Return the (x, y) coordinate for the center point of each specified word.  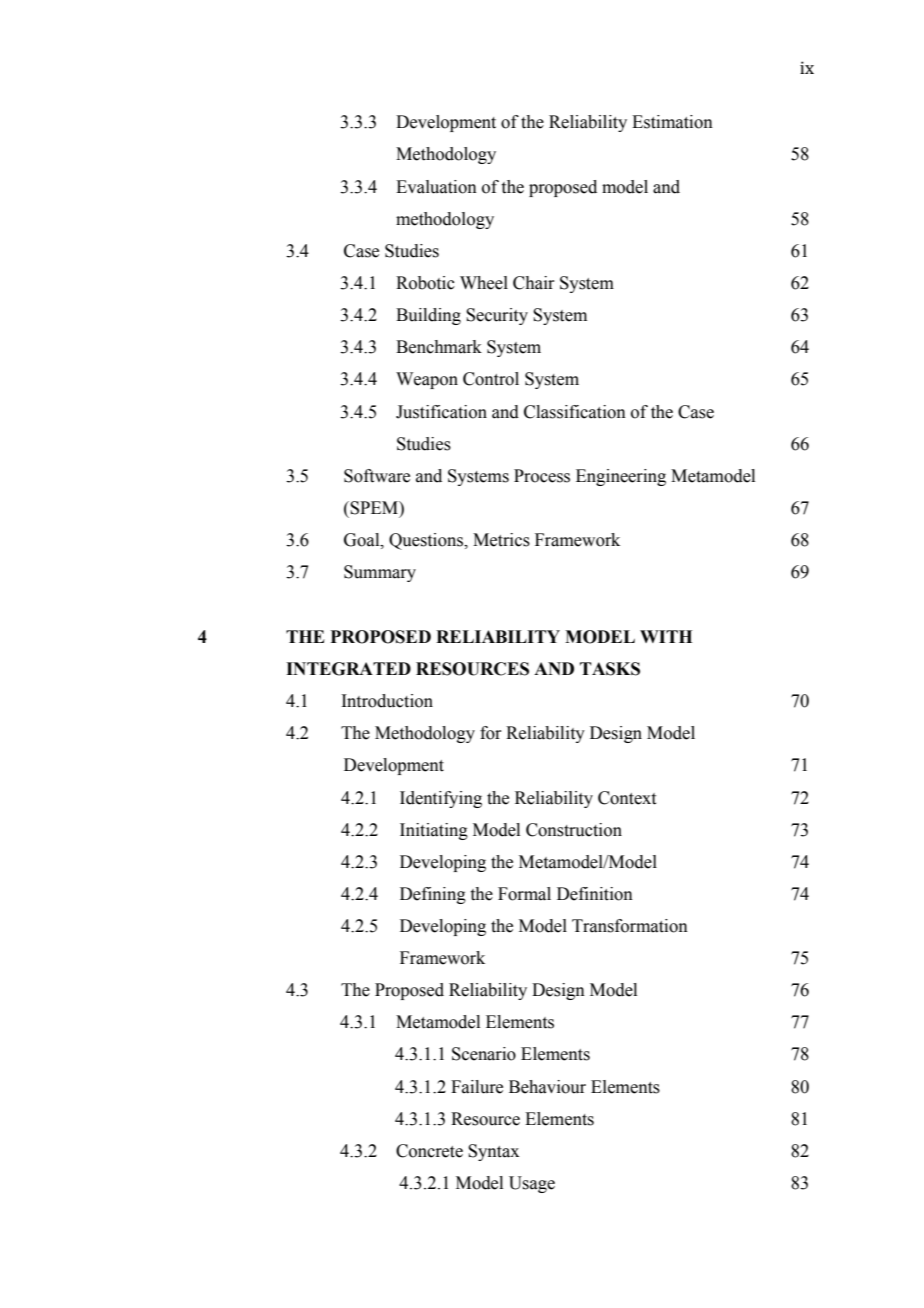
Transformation (630, 926)
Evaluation (436, 187)
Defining (433, 895)
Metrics (501, 540)
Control (491, 379)
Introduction (387, 701)
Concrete (429, 1151)
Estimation (672, 122)
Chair (534, 283)
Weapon (427, 380)
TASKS (610, 669)
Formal (524, 894)
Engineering (621, 477)
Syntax (493, 1152)
